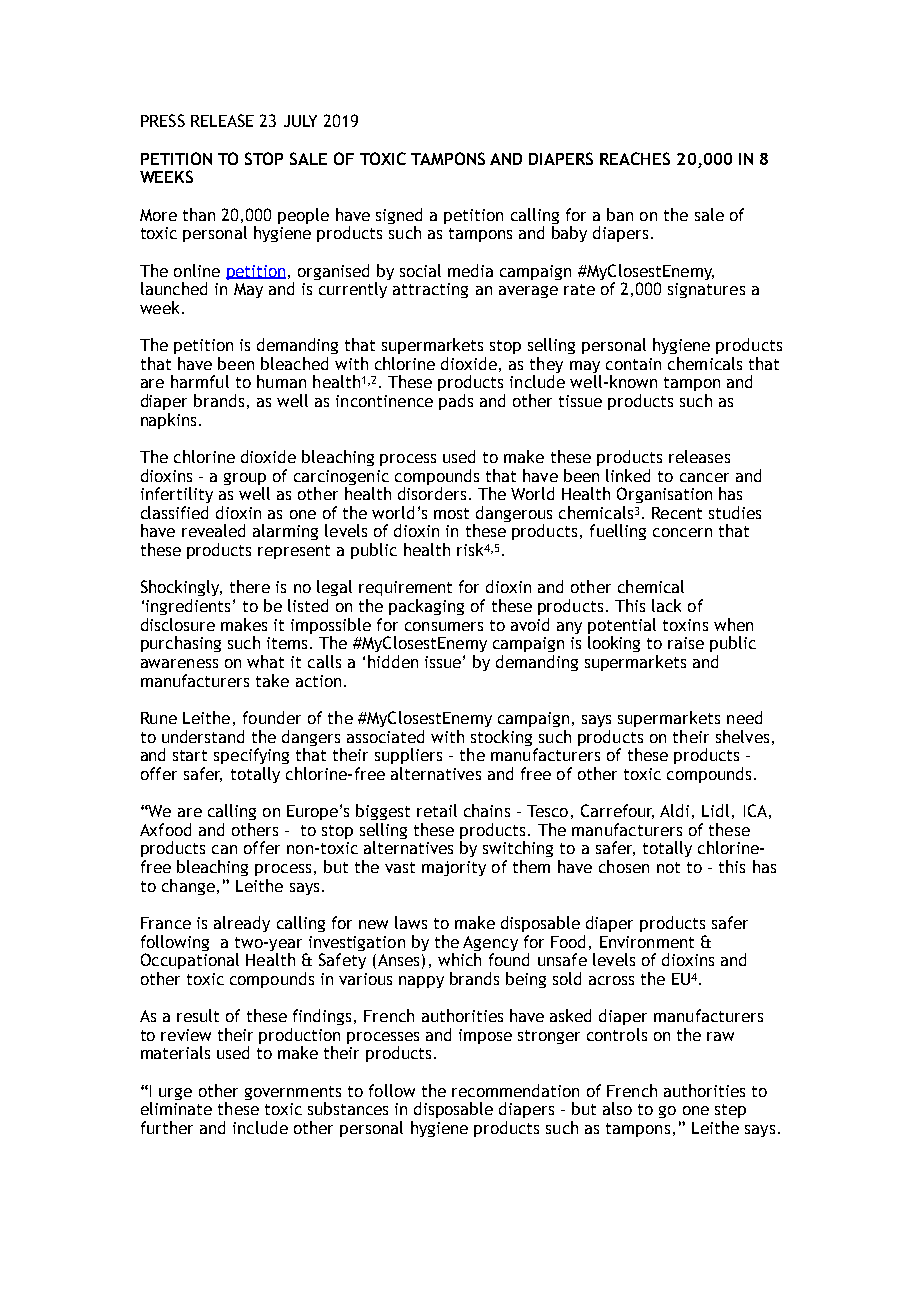 The width and height of the screenshot is (924, 1308). I want to click on urge, so click(175, 1094).
